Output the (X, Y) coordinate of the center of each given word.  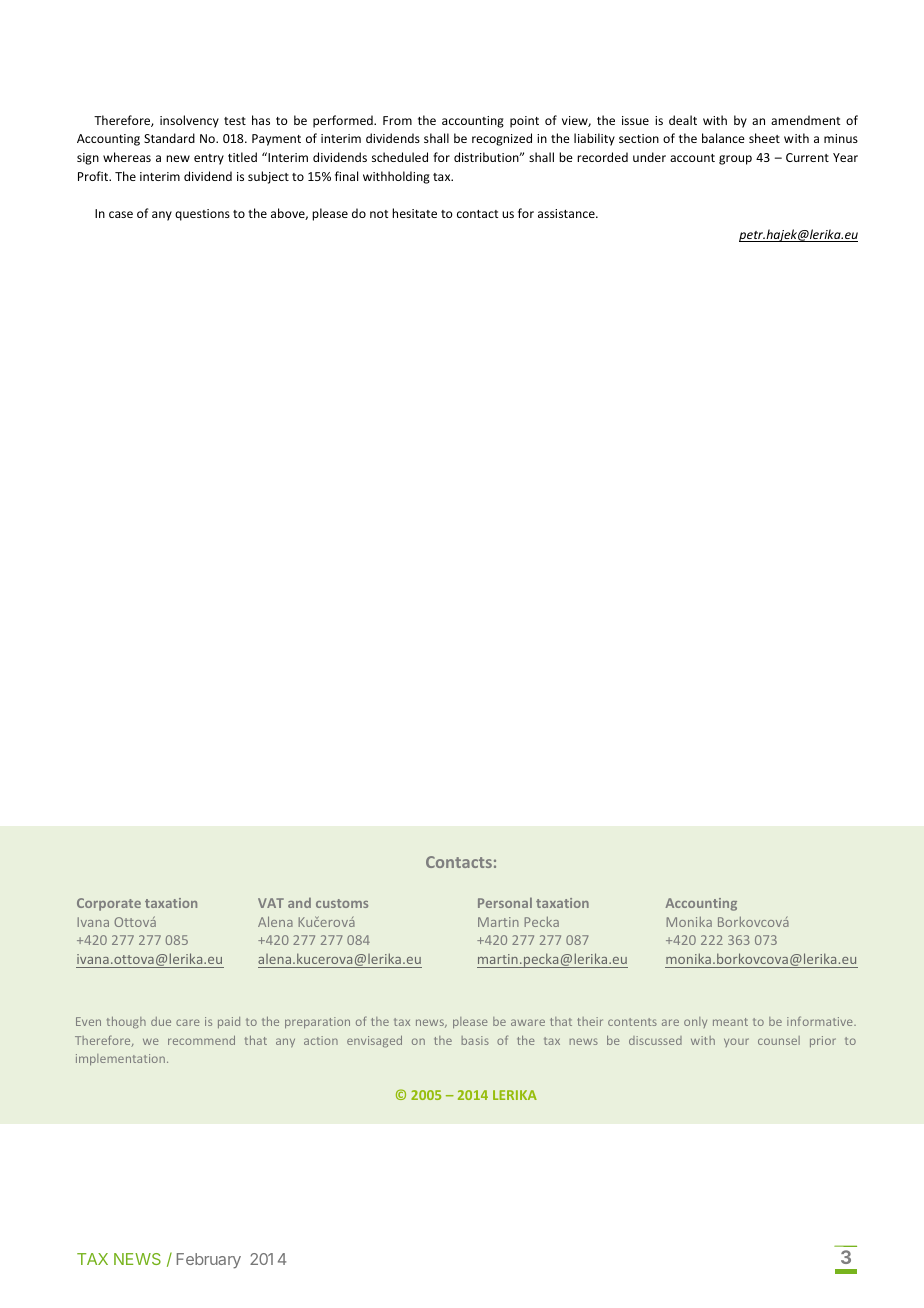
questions (202, 215)
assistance (567, 213)
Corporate (109, 904)
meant (730, 1022)
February (209, 1261)
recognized (502, 139)
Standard (169, 138)
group (735, 160)
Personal (505, 902)
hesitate (414, 213)
